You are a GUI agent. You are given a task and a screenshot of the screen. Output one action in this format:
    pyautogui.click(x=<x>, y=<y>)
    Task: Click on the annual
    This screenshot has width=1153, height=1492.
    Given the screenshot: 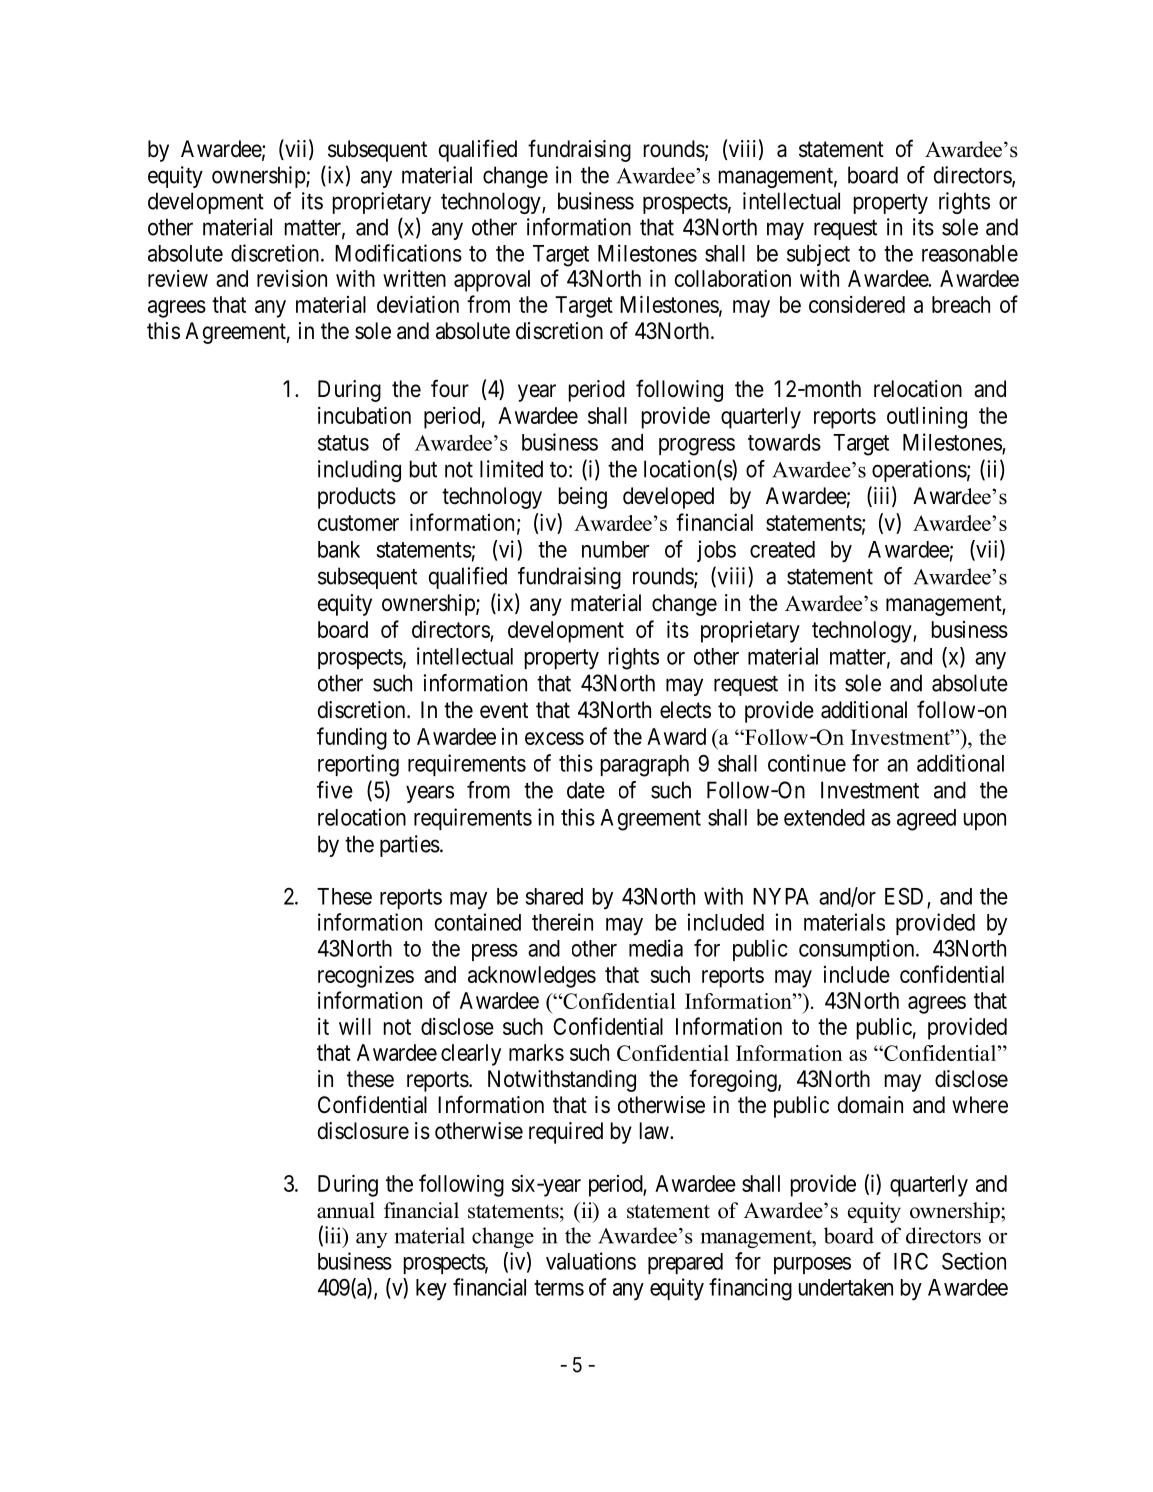 What is the action you would take?
    pyautogui.click(x=346, y=1210)
